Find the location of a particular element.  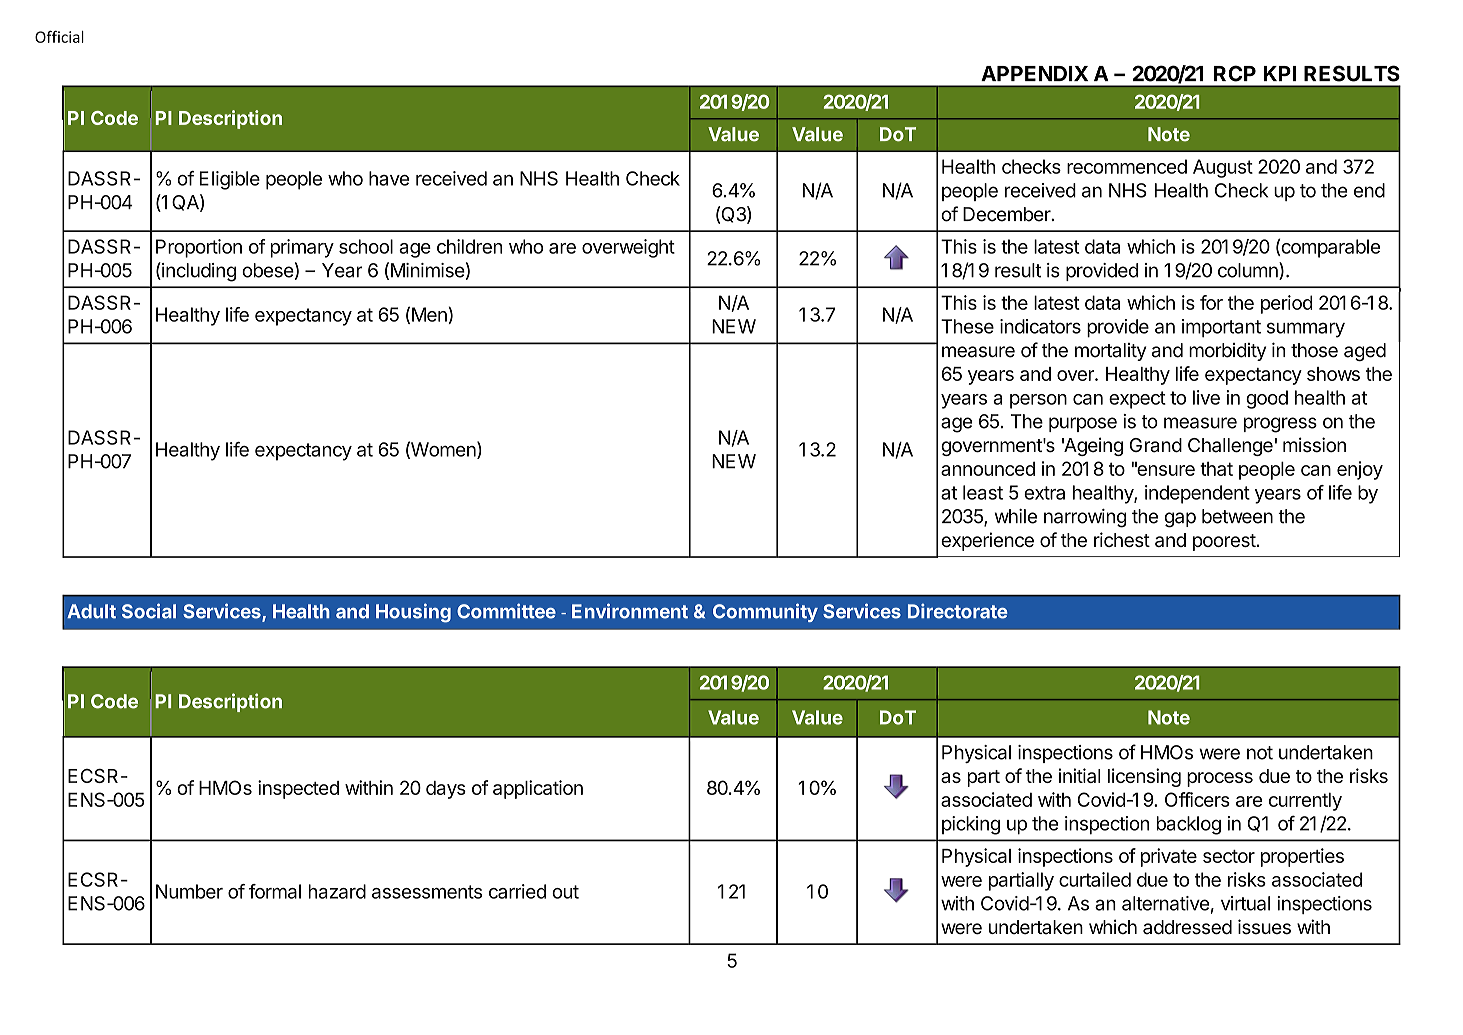

least is located at coordinates (983, 492).
